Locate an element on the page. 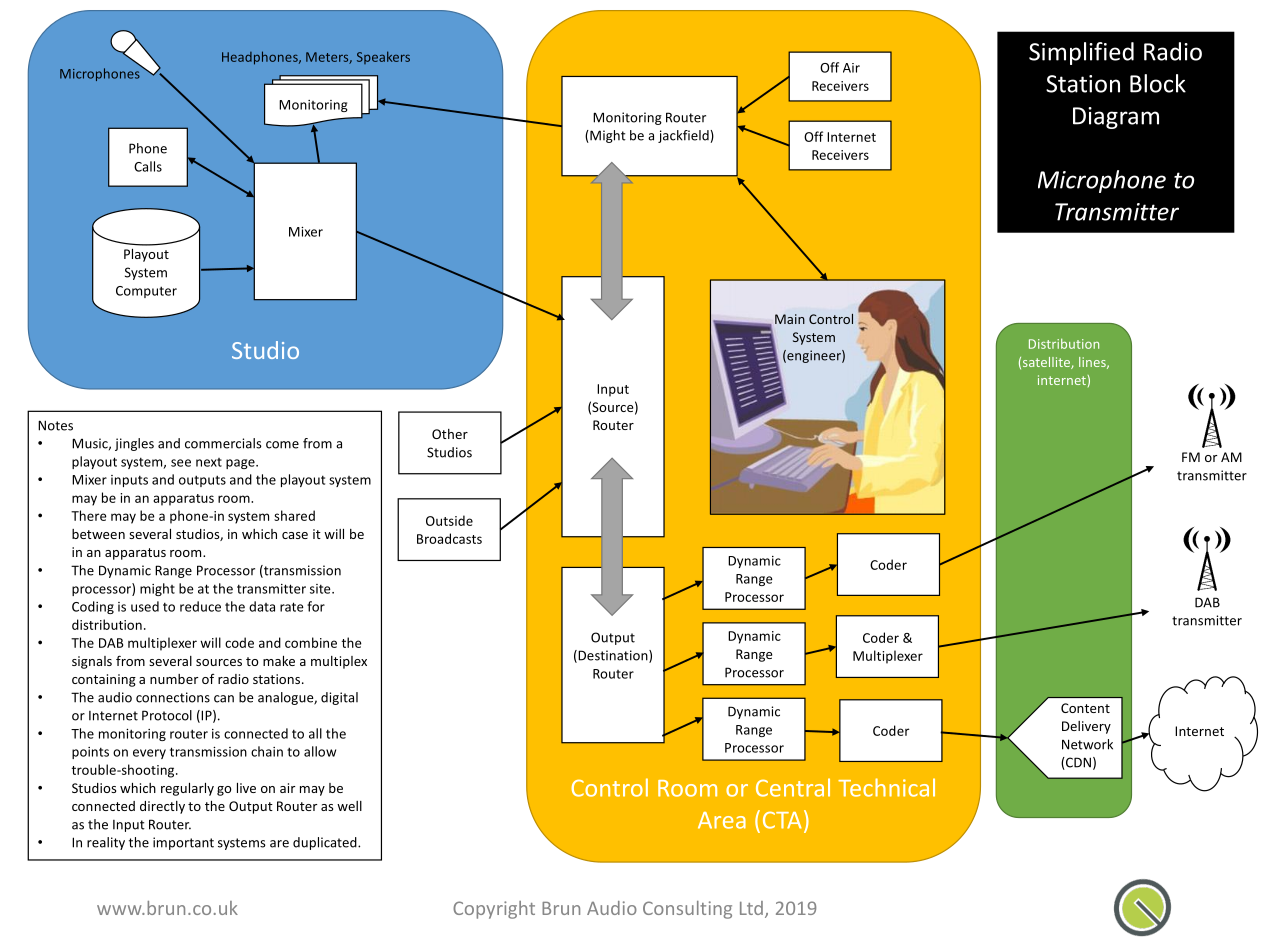 The width and height of the page is (1270, 952). important is located at coordinates (183, 843).
